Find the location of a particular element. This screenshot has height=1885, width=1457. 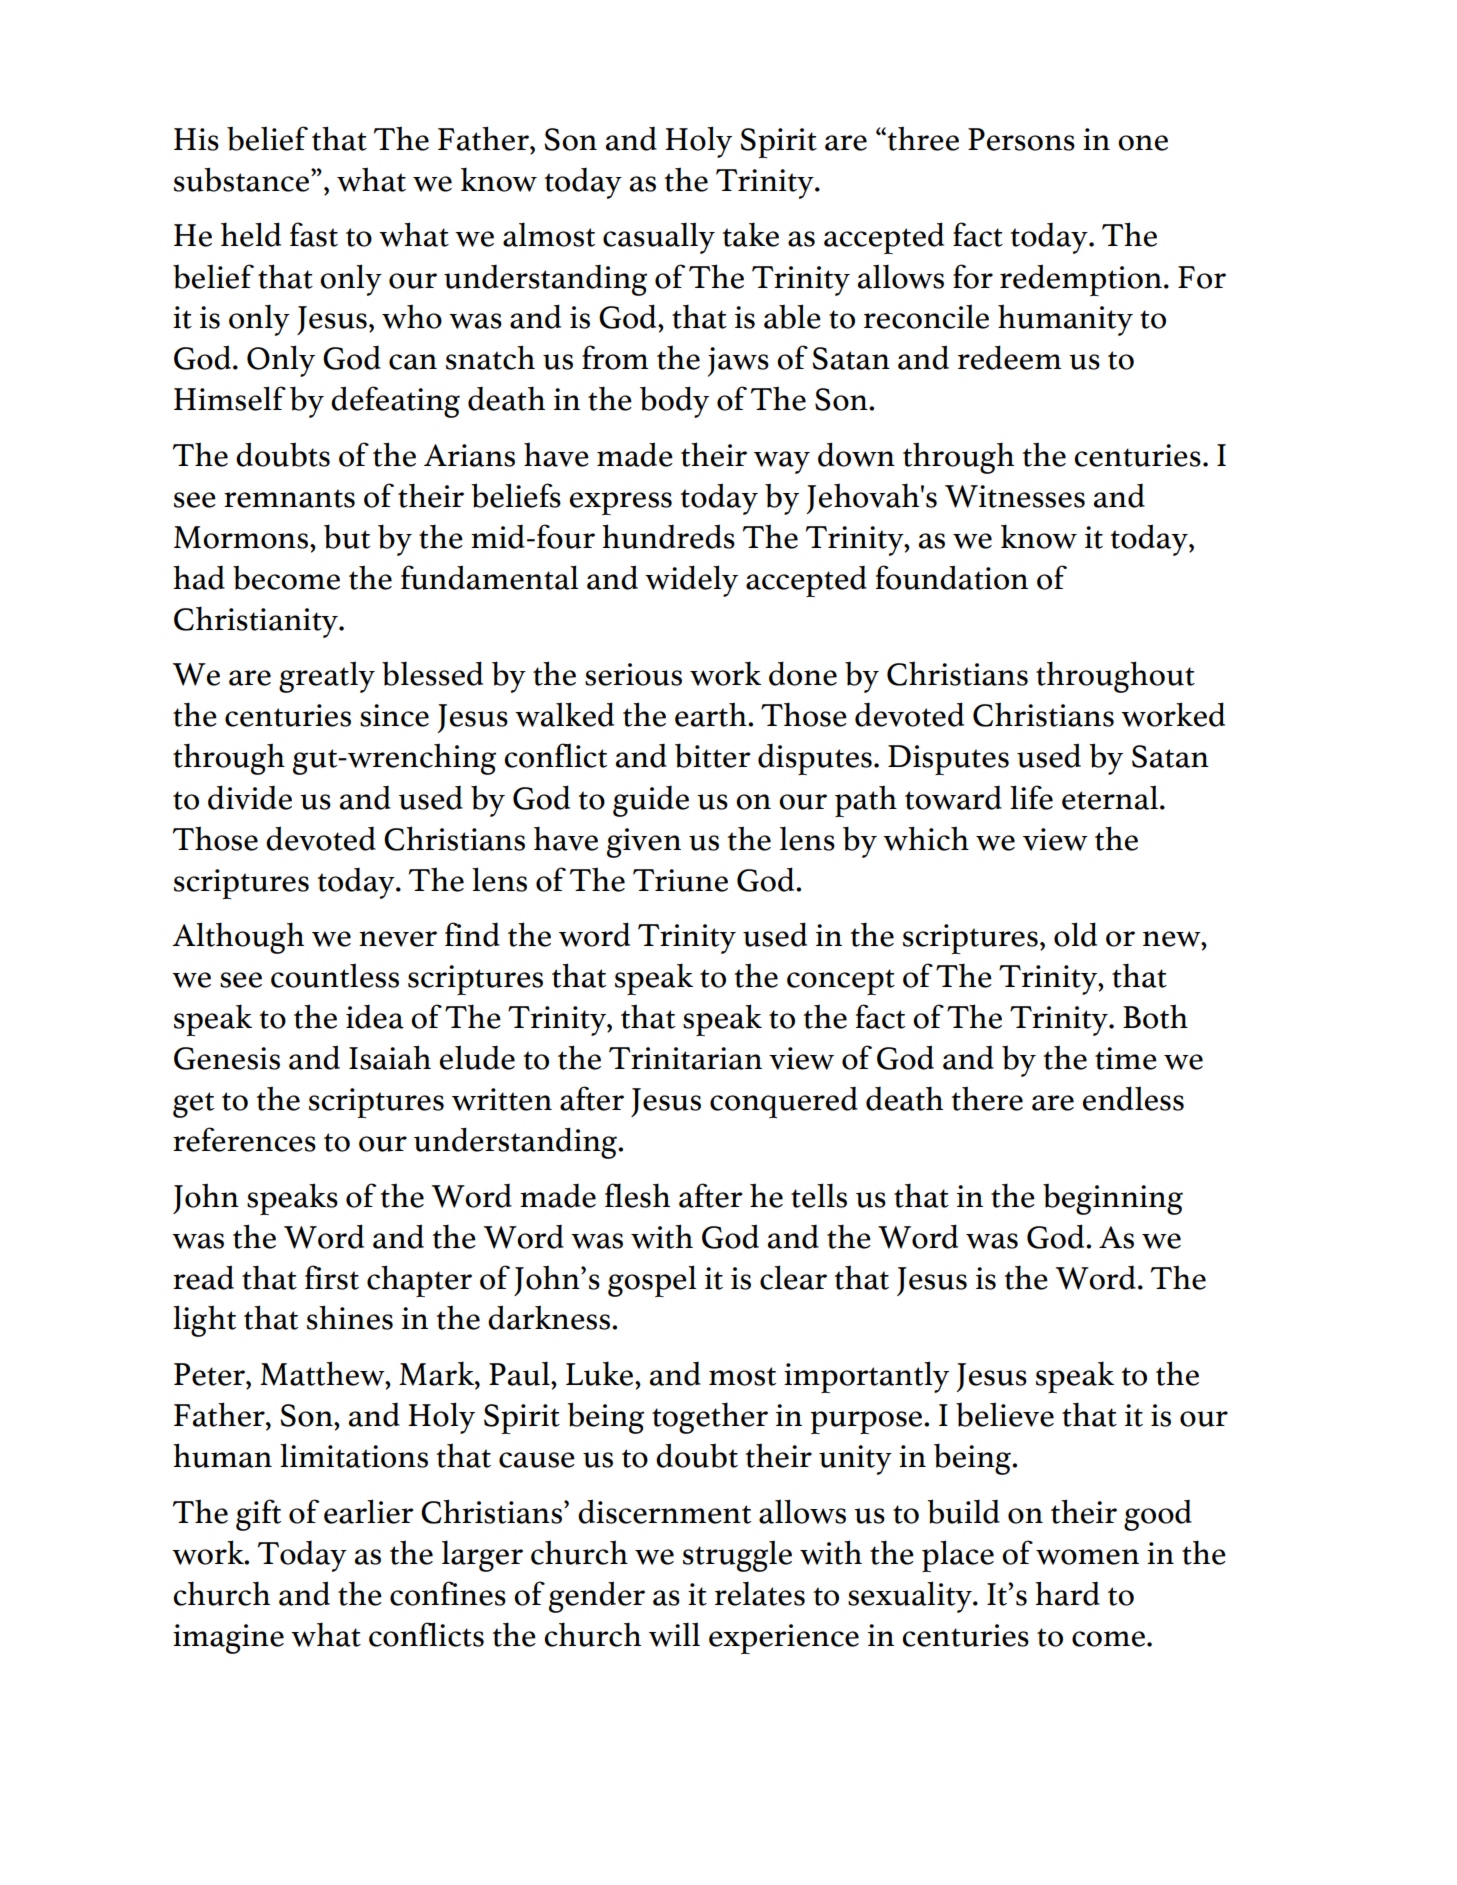

believe is located at coordinates (1005, 1415).
